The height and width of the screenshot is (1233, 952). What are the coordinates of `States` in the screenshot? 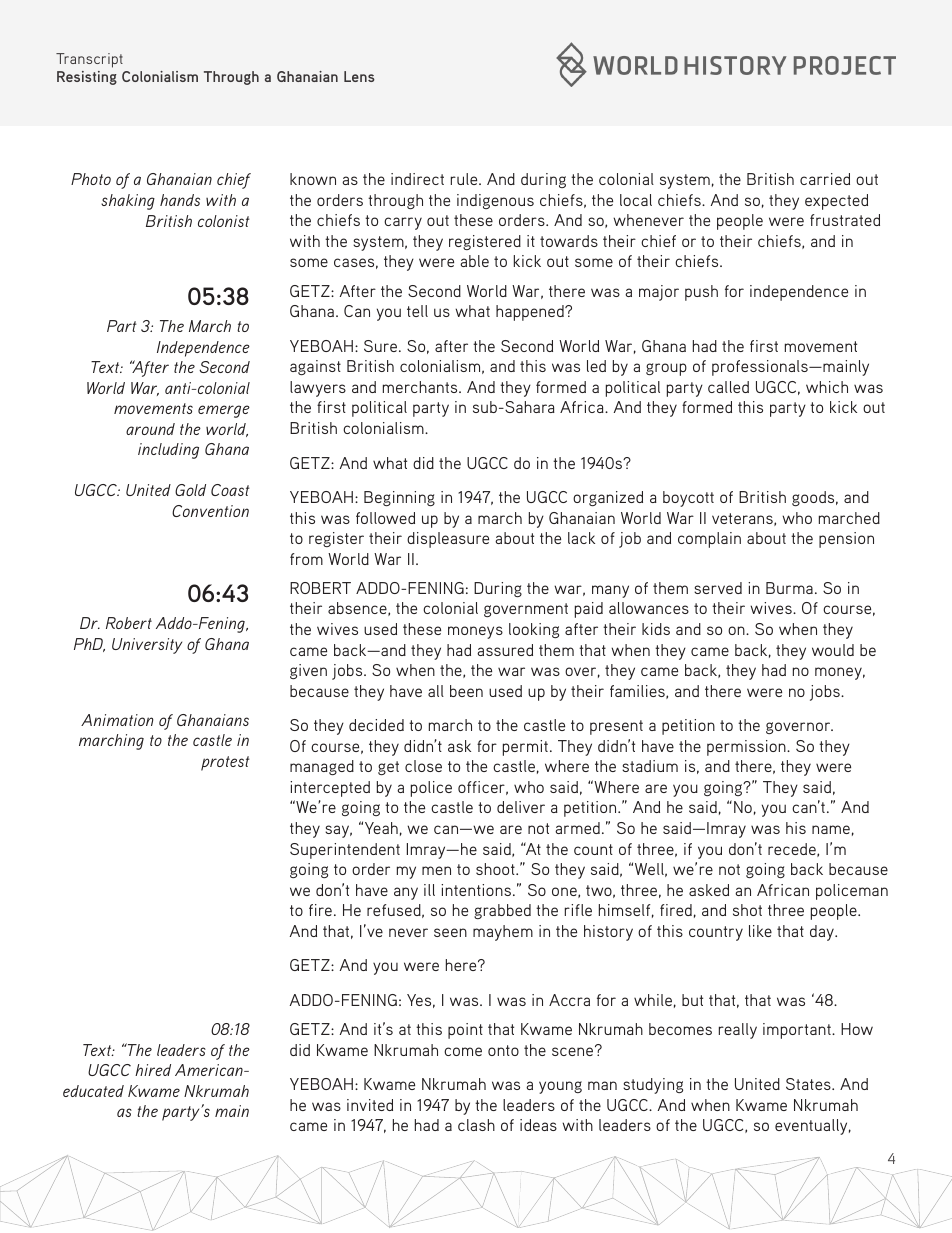 It's located at (809, 1084).
